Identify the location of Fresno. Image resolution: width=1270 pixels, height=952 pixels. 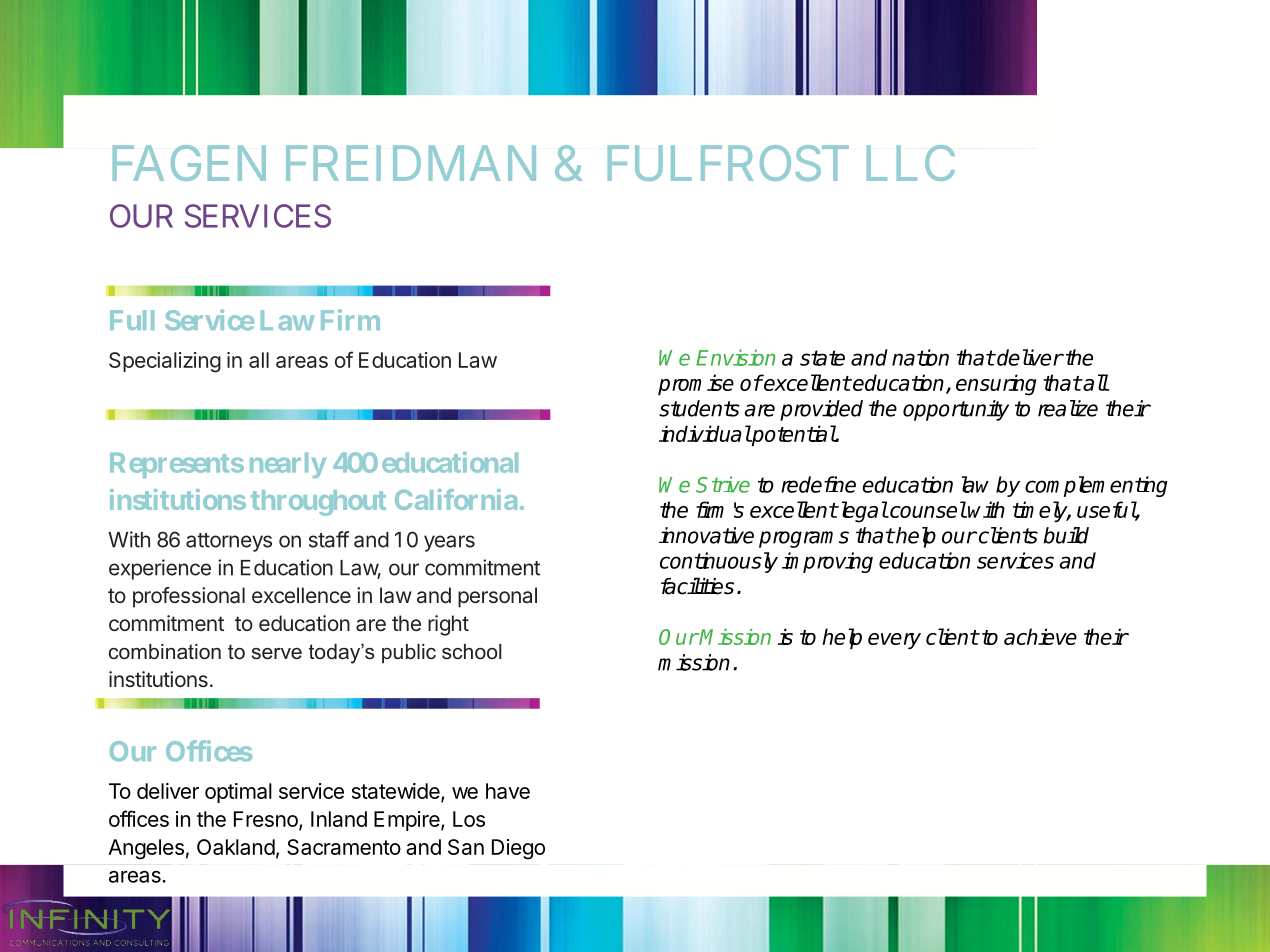
(267, 820).
